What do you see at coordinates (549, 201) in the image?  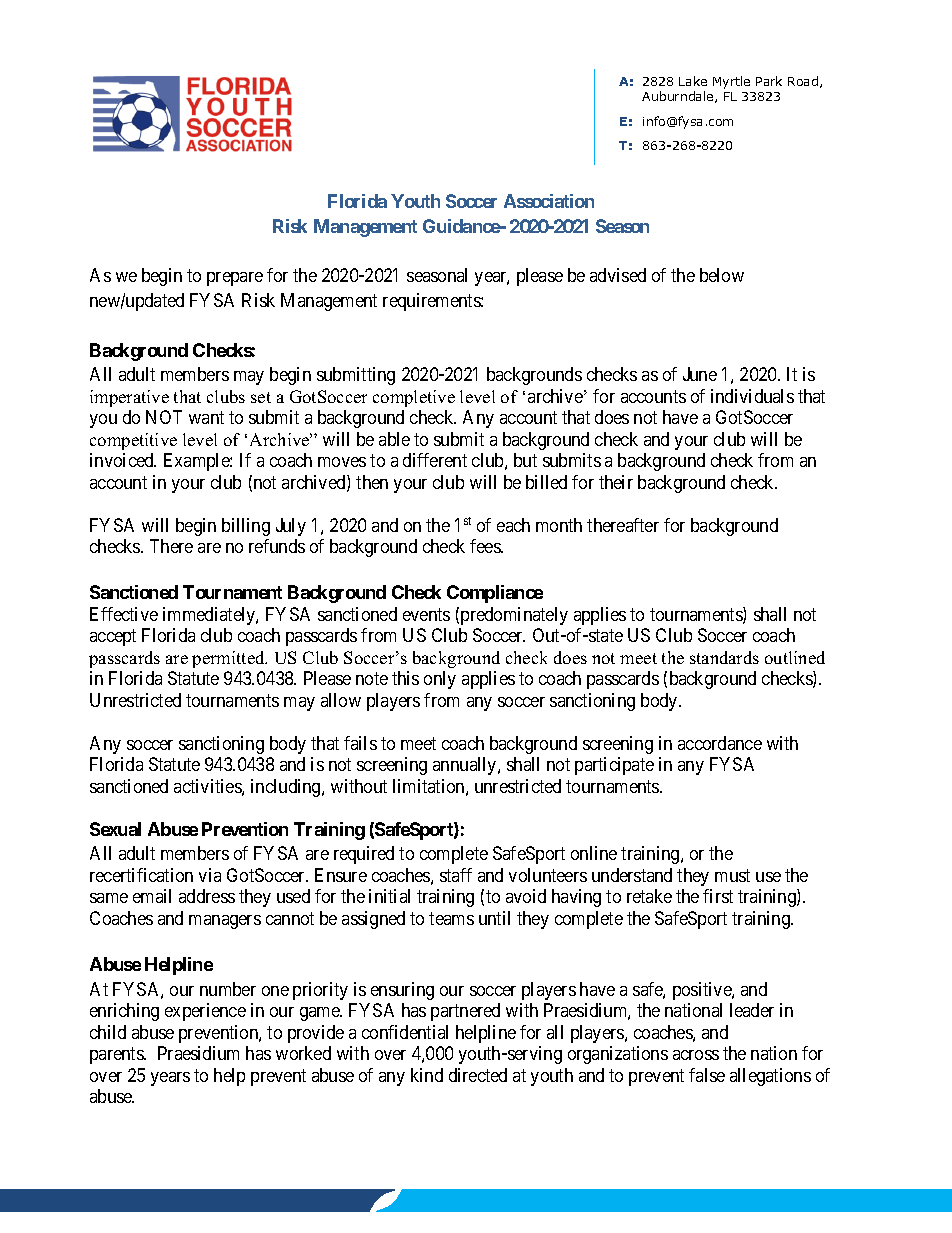 I see `Association` at bounding box center [549, 201].
